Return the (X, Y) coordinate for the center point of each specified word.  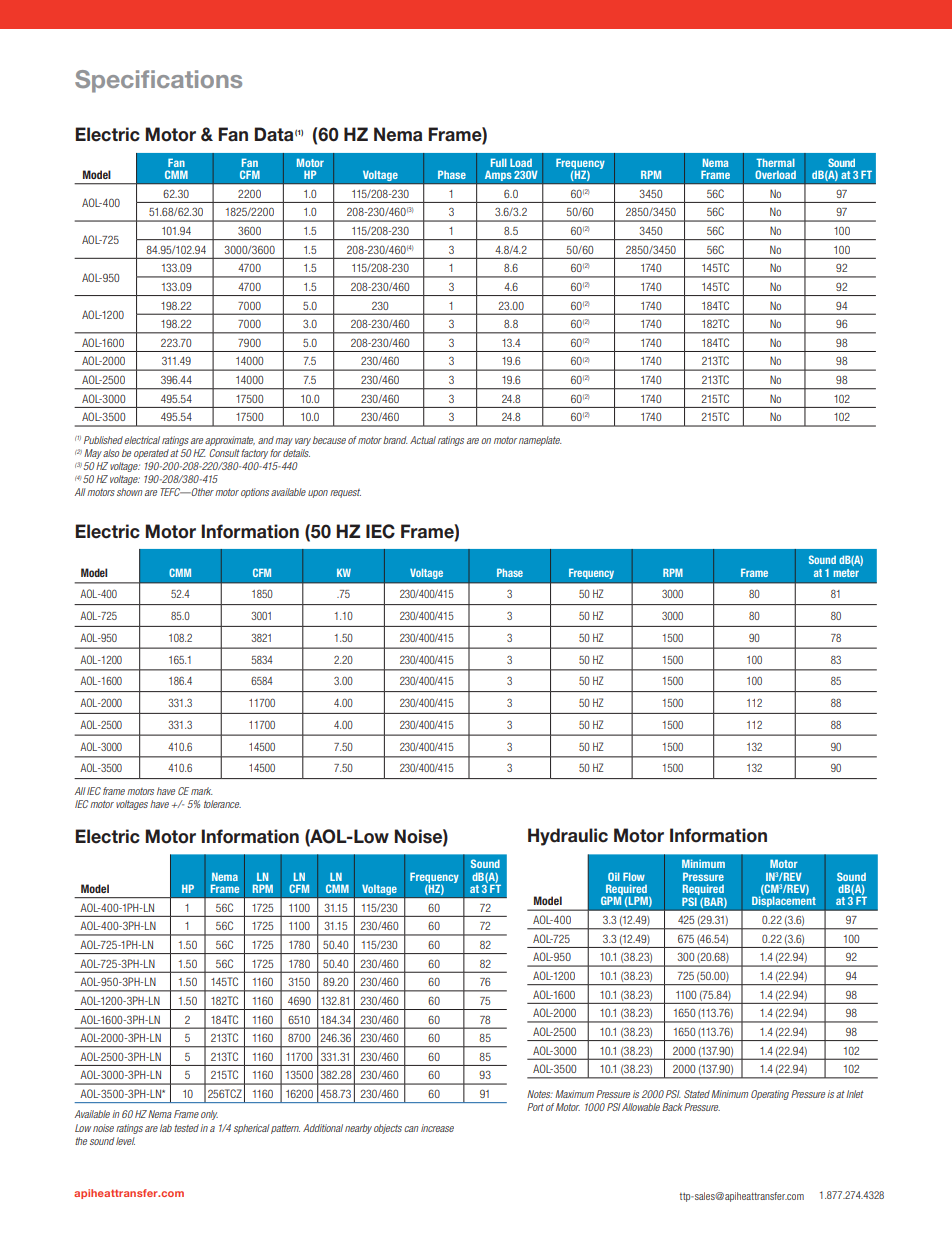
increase (437, 1128)
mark (202, 791)
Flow (634, 876)
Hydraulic (568, 837)
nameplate (540, 441)
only (209, 1115)
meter (846, 573)
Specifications (158, 81)
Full (499, 162)
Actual (423, 440)
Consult (224, 453)
